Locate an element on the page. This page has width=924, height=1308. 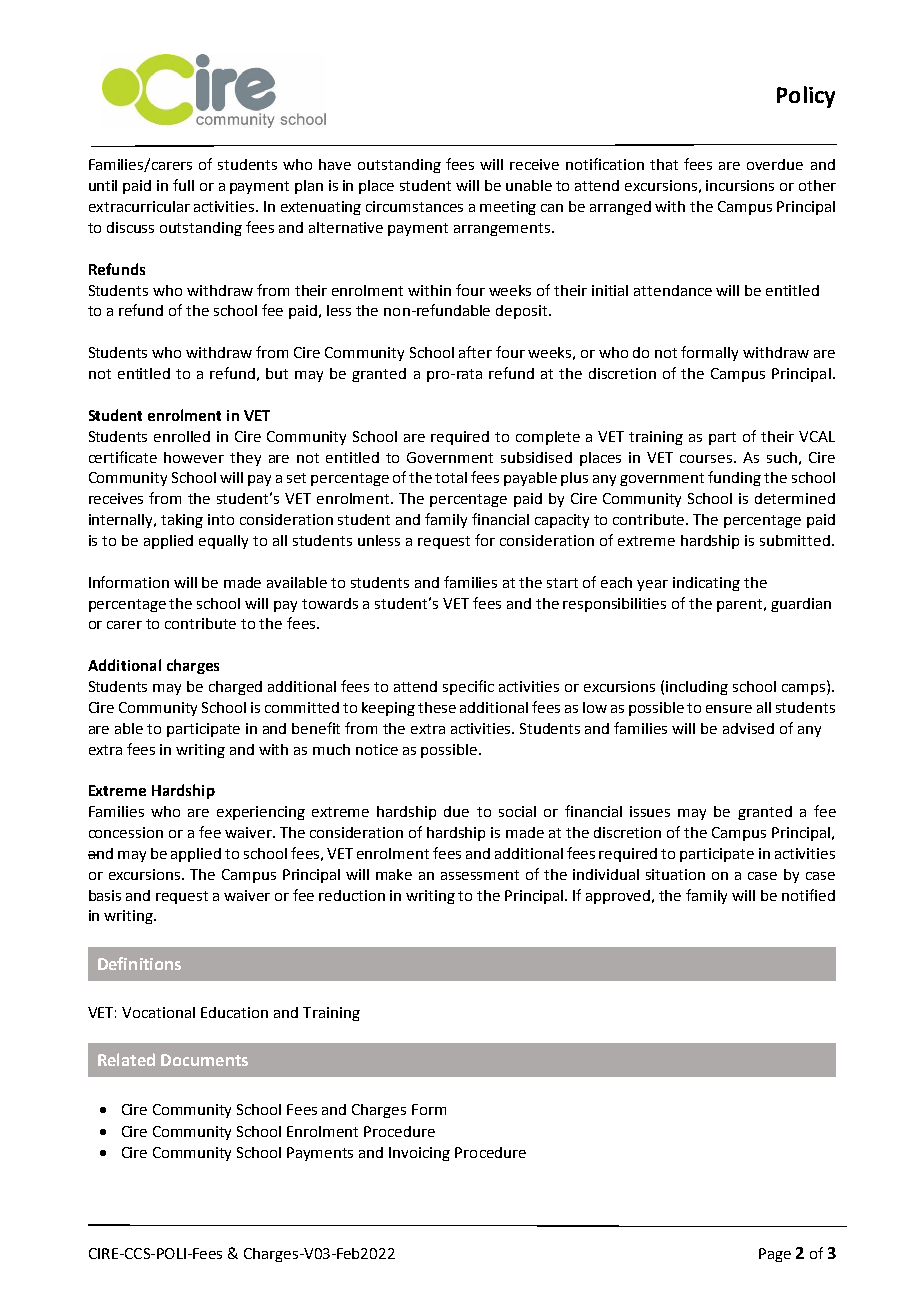
these is located at coordinates (437, 707).
